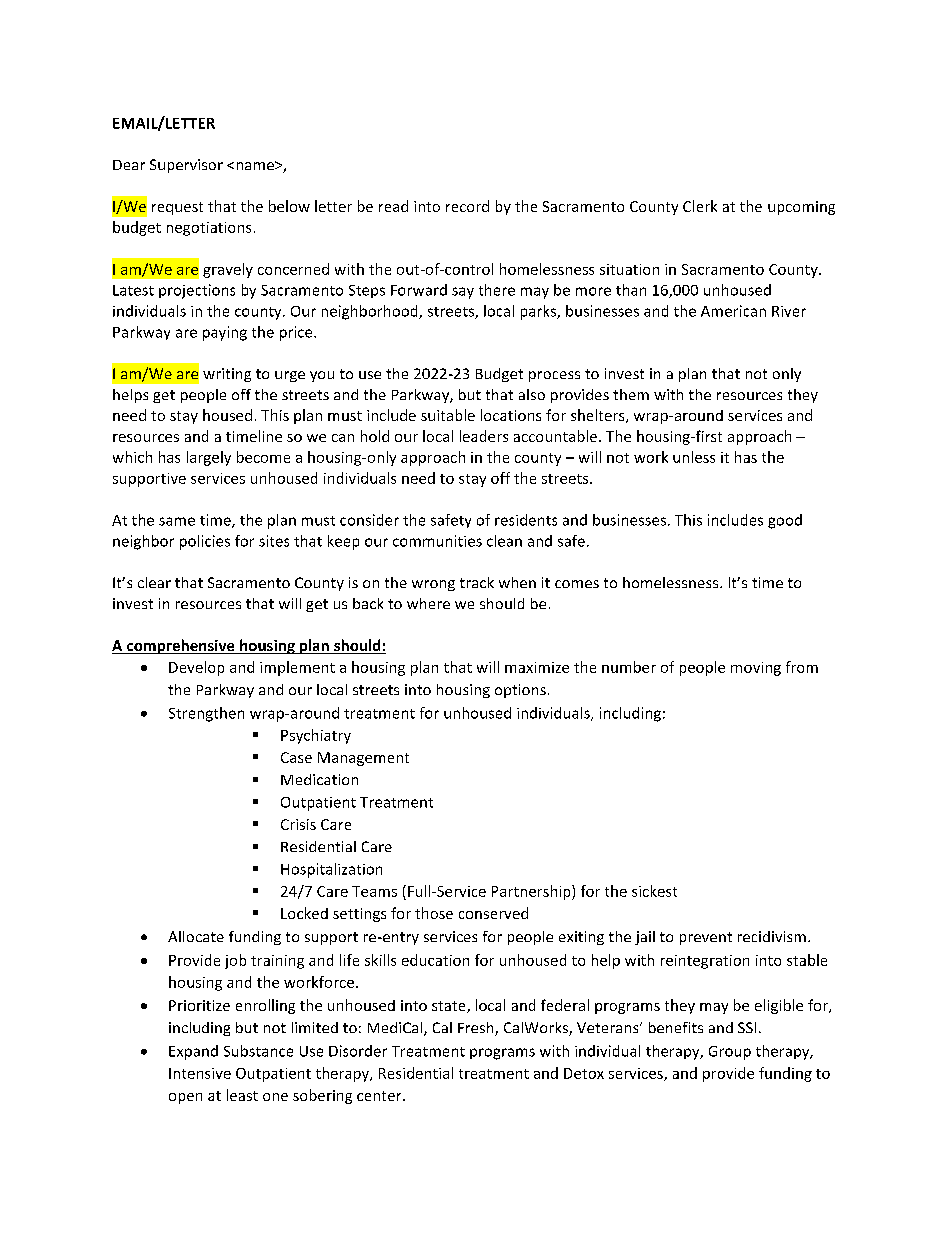 The image size is (952, 1233). What do you see at coordinates (477, 1029) in the screenshot?
I see `Fresh` at bounding box center [477, 1029].
